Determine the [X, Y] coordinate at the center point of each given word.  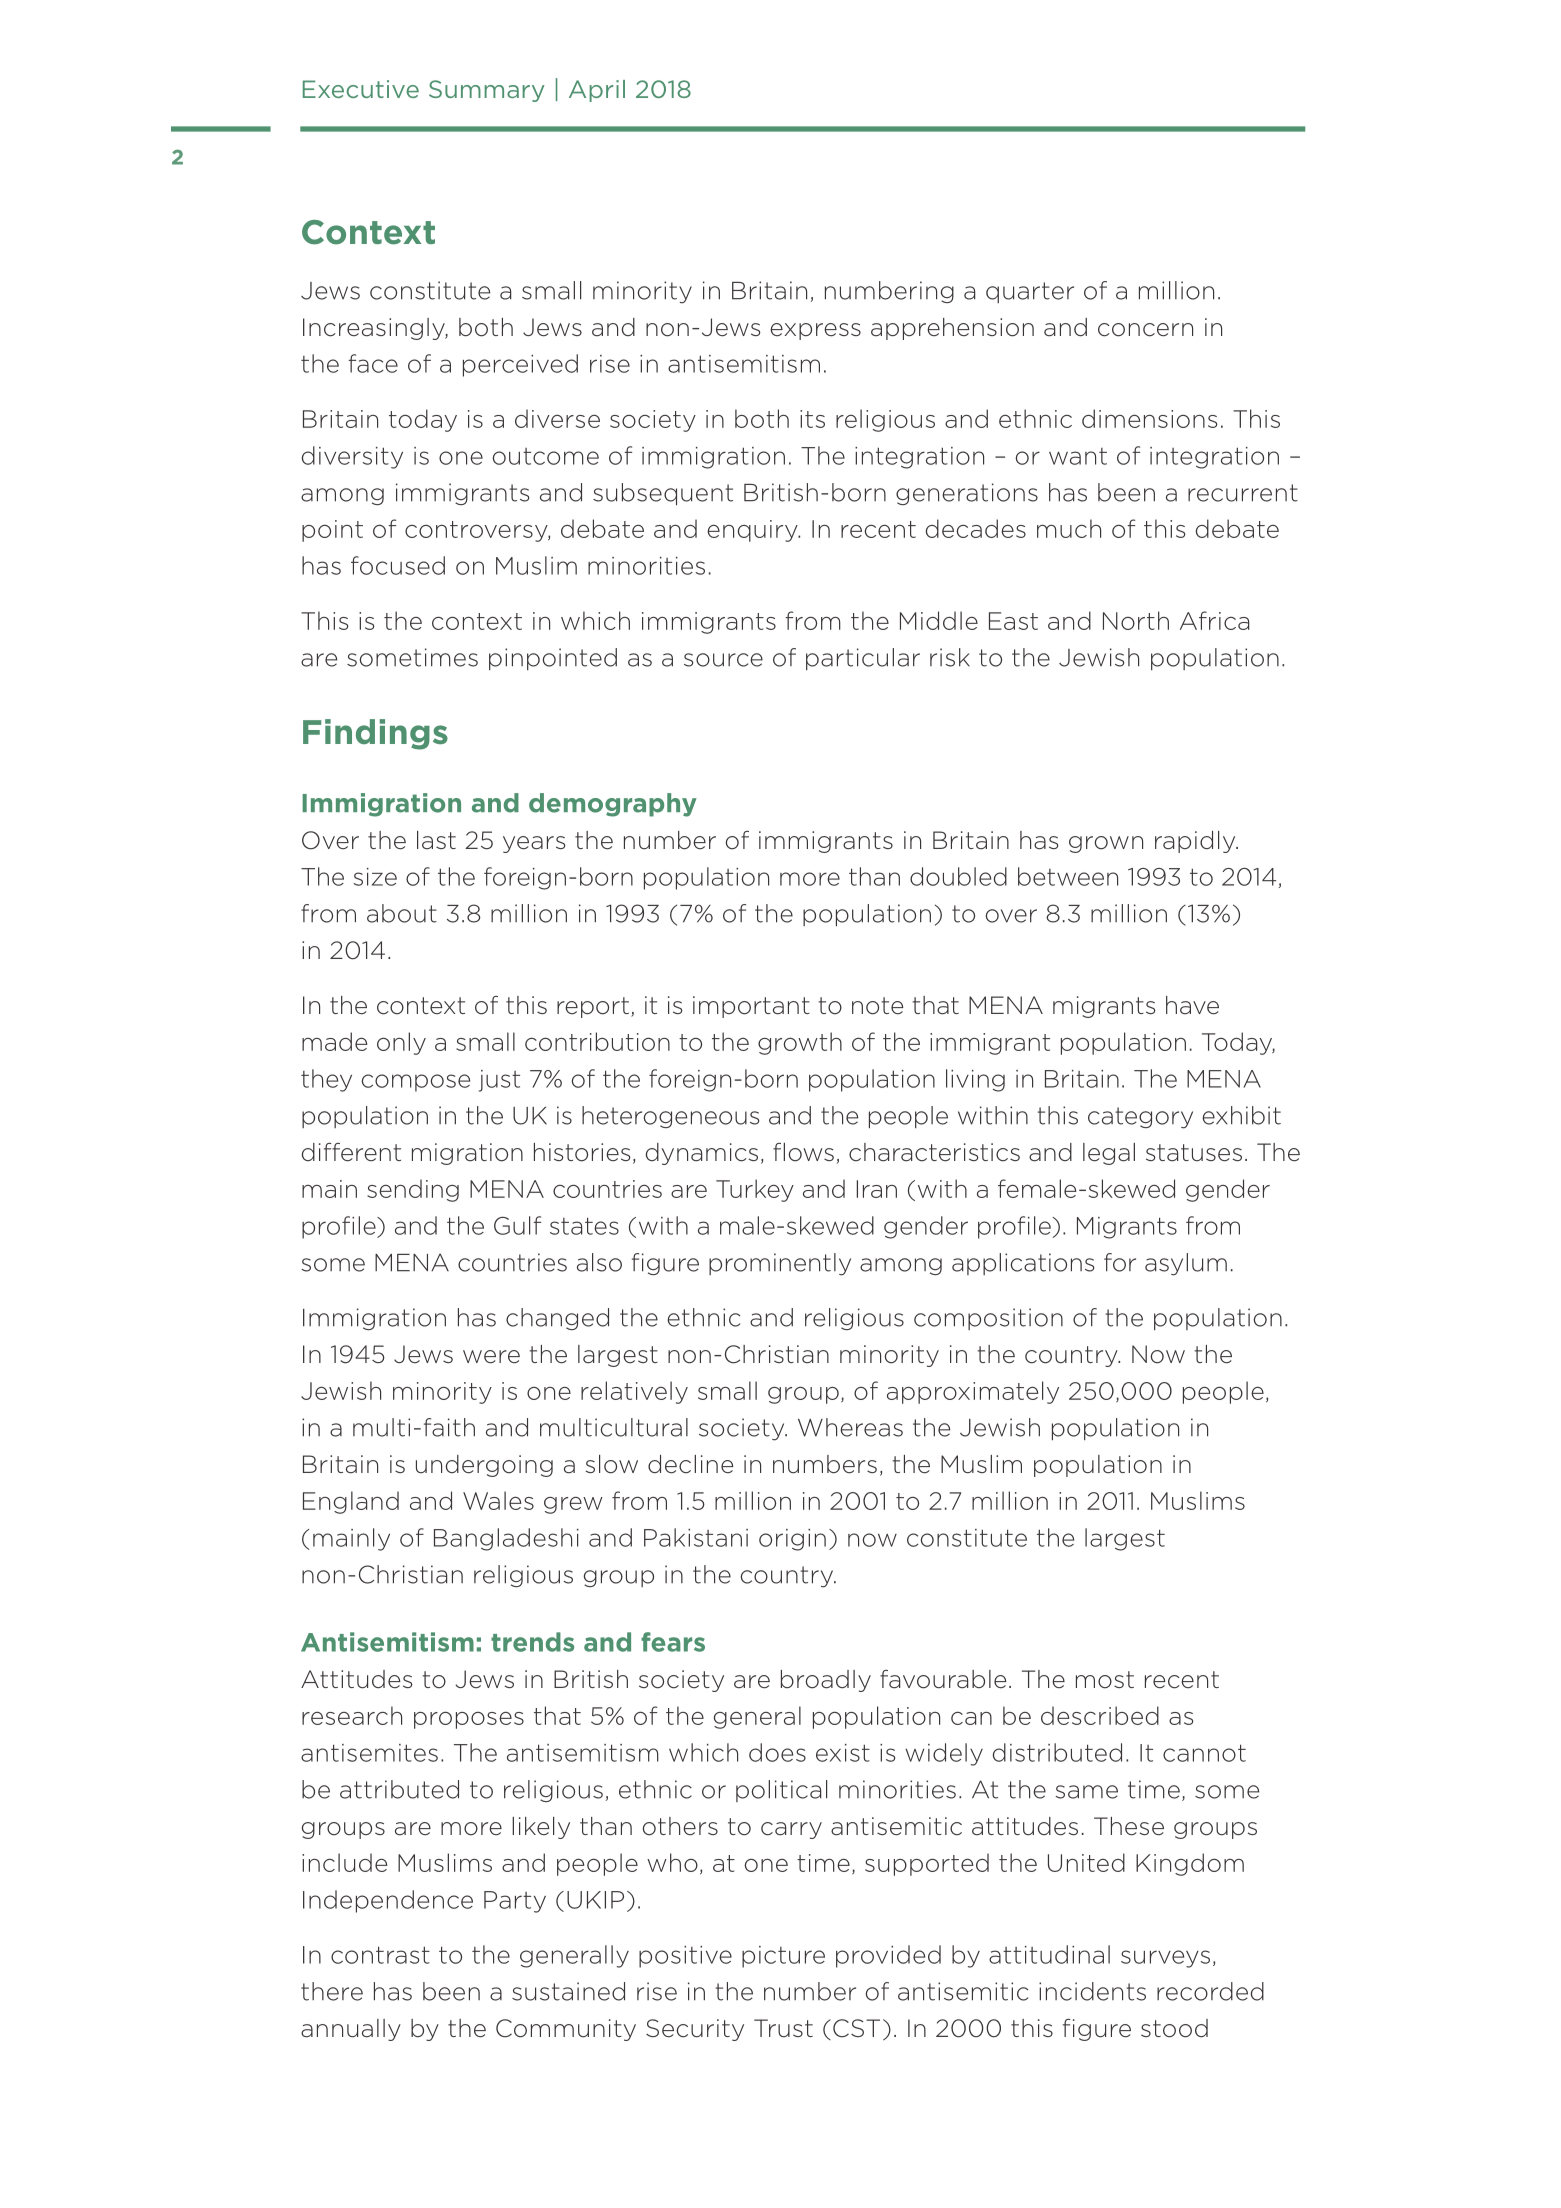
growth [800, 1043]
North [1136, 620]
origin [792, 1540]
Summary [487, 91]
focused [398, 565]
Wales [498, 1500]
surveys [1165, 1959]
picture [783, 1957]
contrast [380, 1955]
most [1105, 1680]
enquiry [753, 531]
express [815, 331]
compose [415, 1083]
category [1140, 1118]
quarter [1030, 292]
